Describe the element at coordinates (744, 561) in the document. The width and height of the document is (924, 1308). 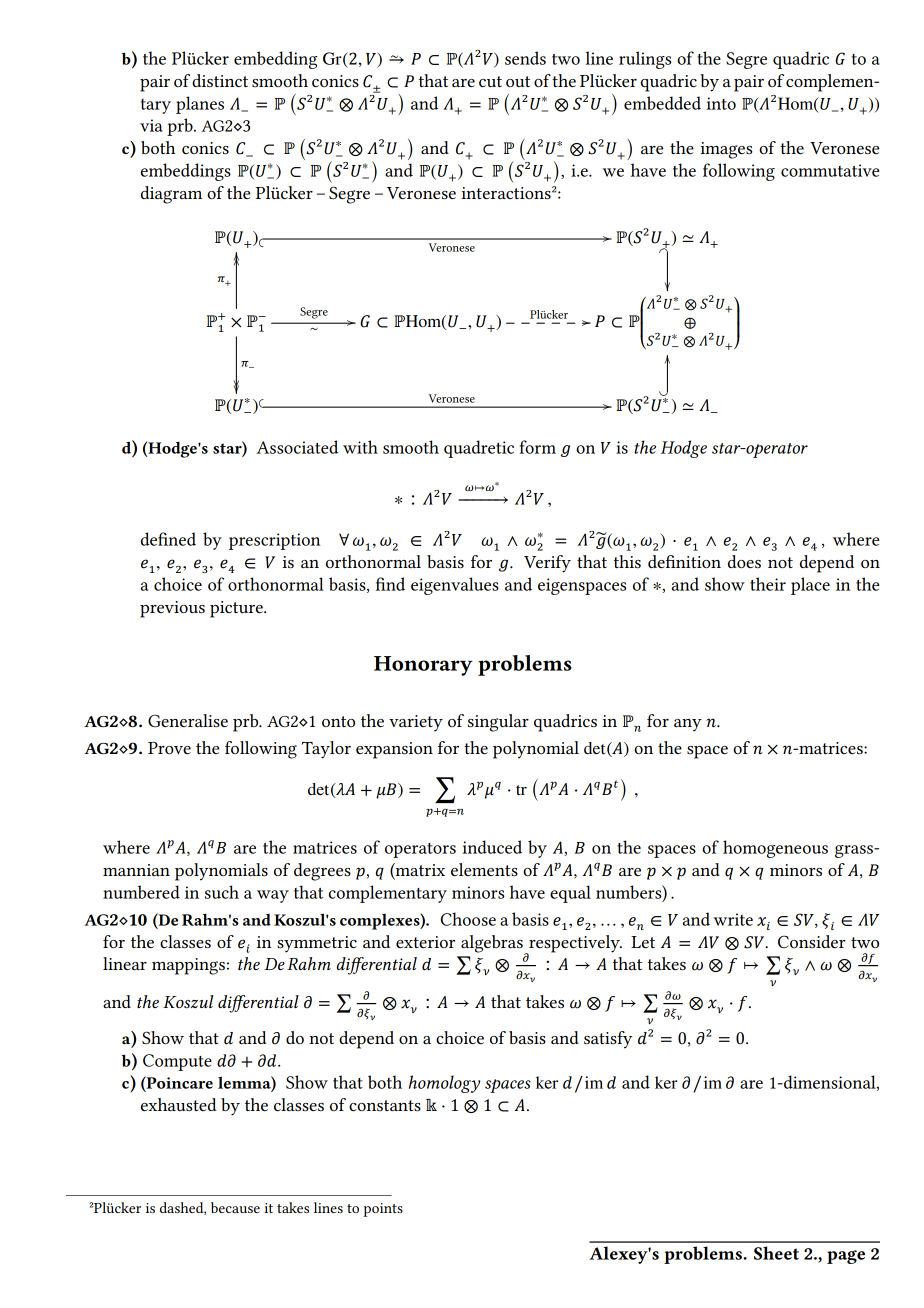
I see `does` at that location.
